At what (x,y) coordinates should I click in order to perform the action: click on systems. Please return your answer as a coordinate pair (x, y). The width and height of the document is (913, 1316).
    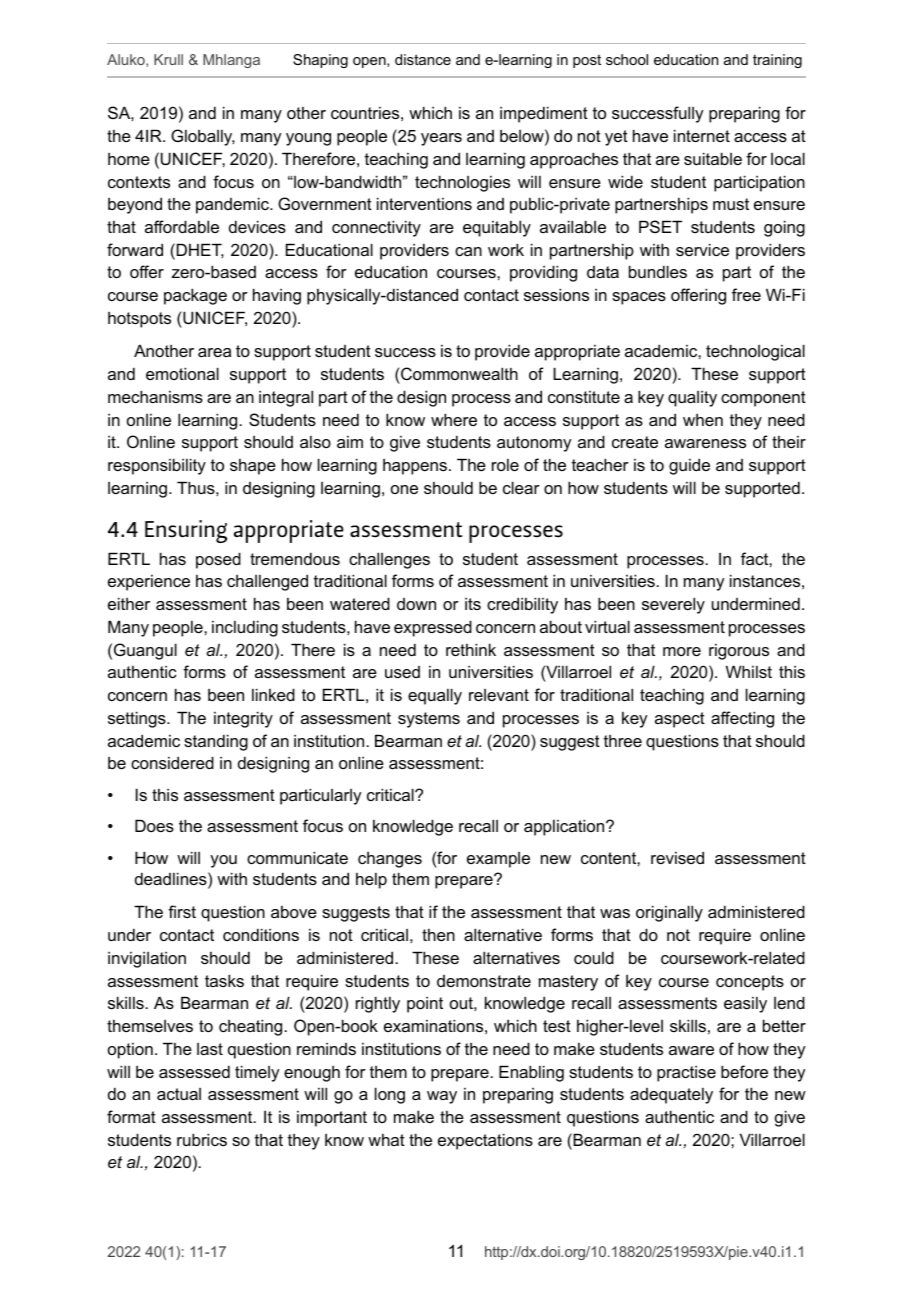
    Looking at the image, I should click on (429, 720).
